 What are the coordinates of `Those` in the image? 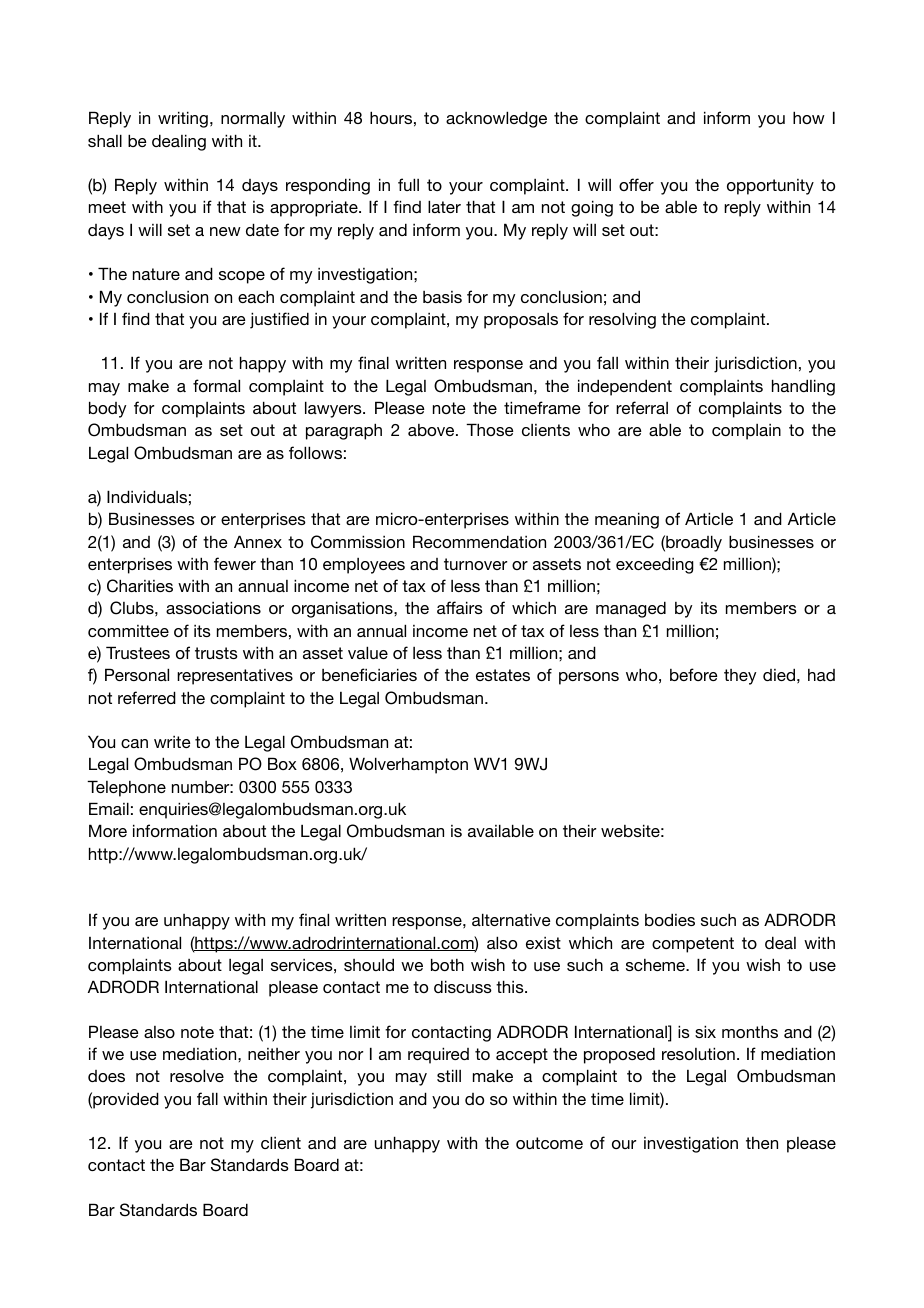 It's located at (490, 429).
